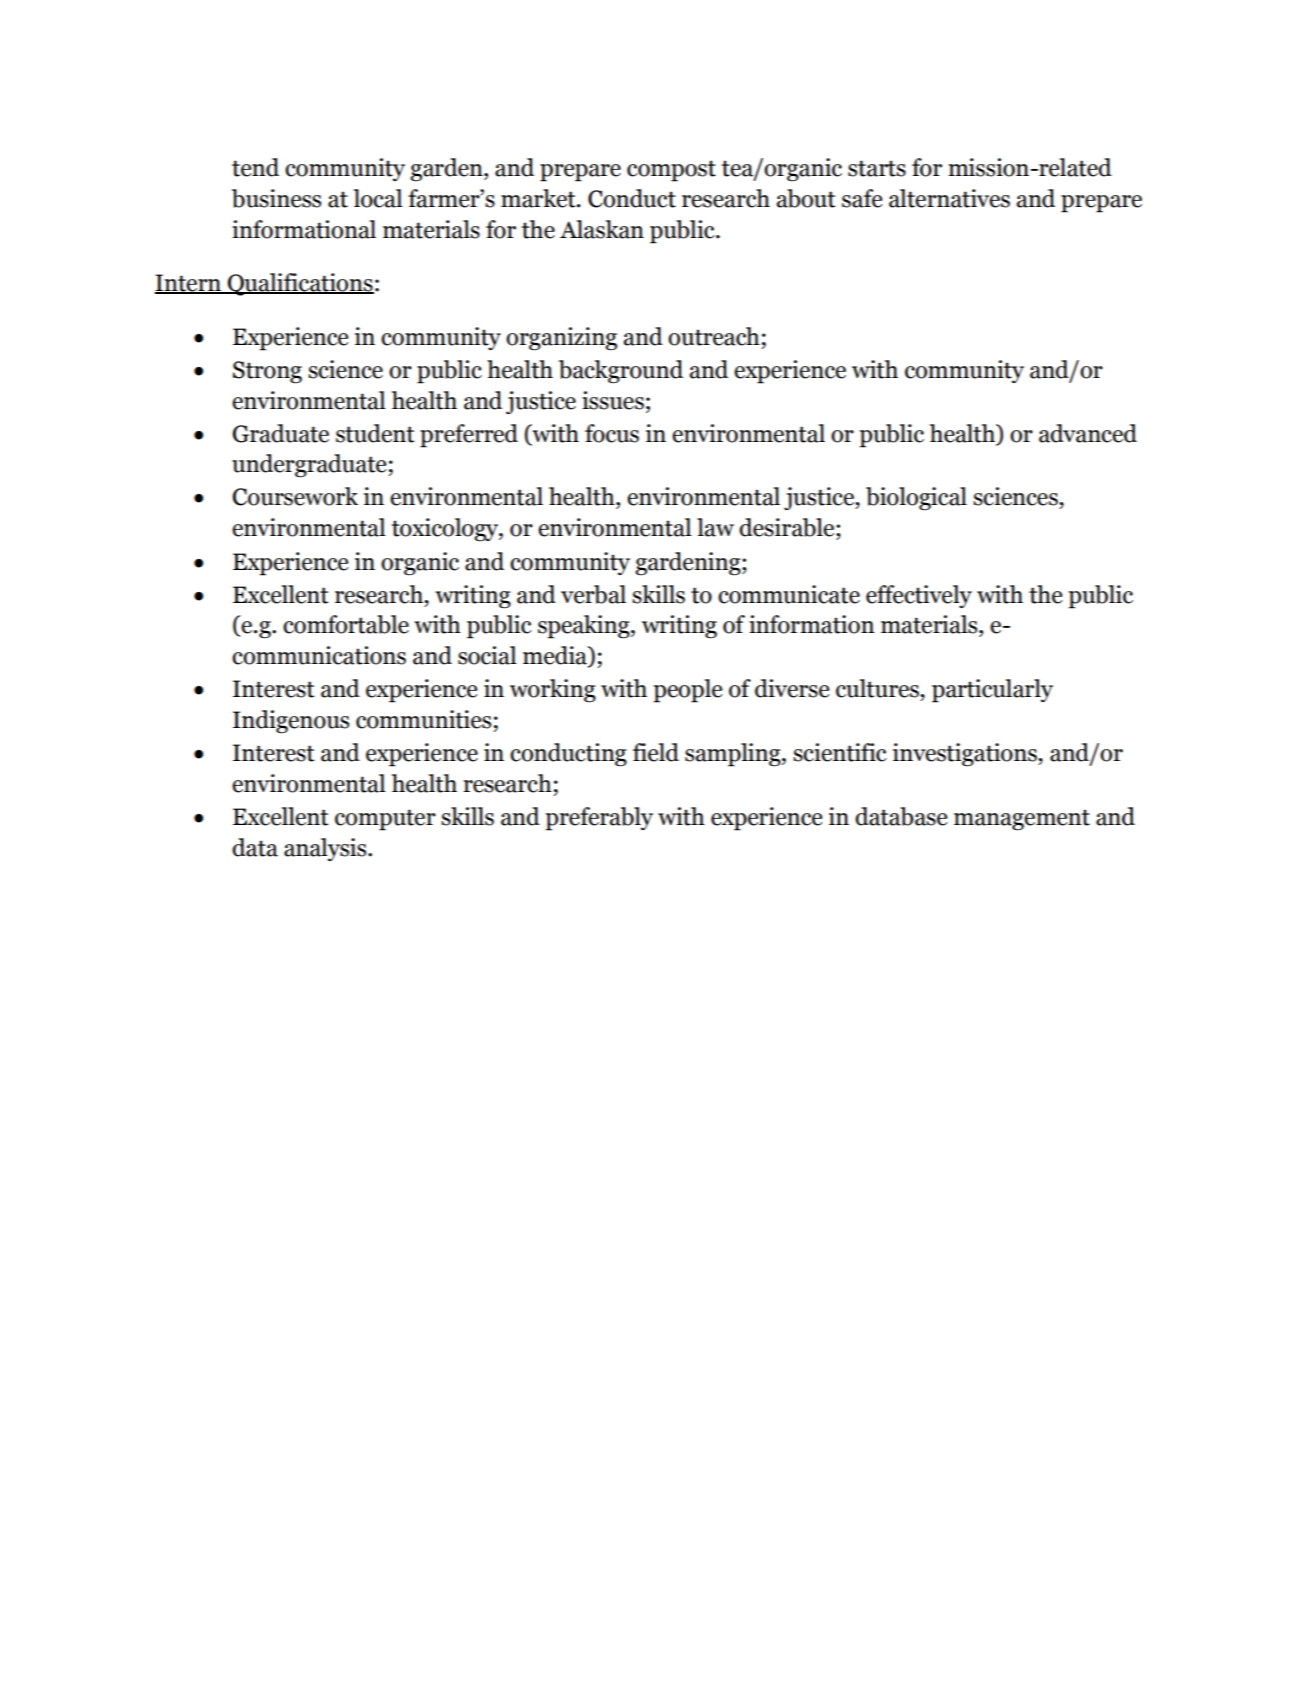  Describe the element at coordinates (326, 849) in the image. I see `analysis` at that location.
